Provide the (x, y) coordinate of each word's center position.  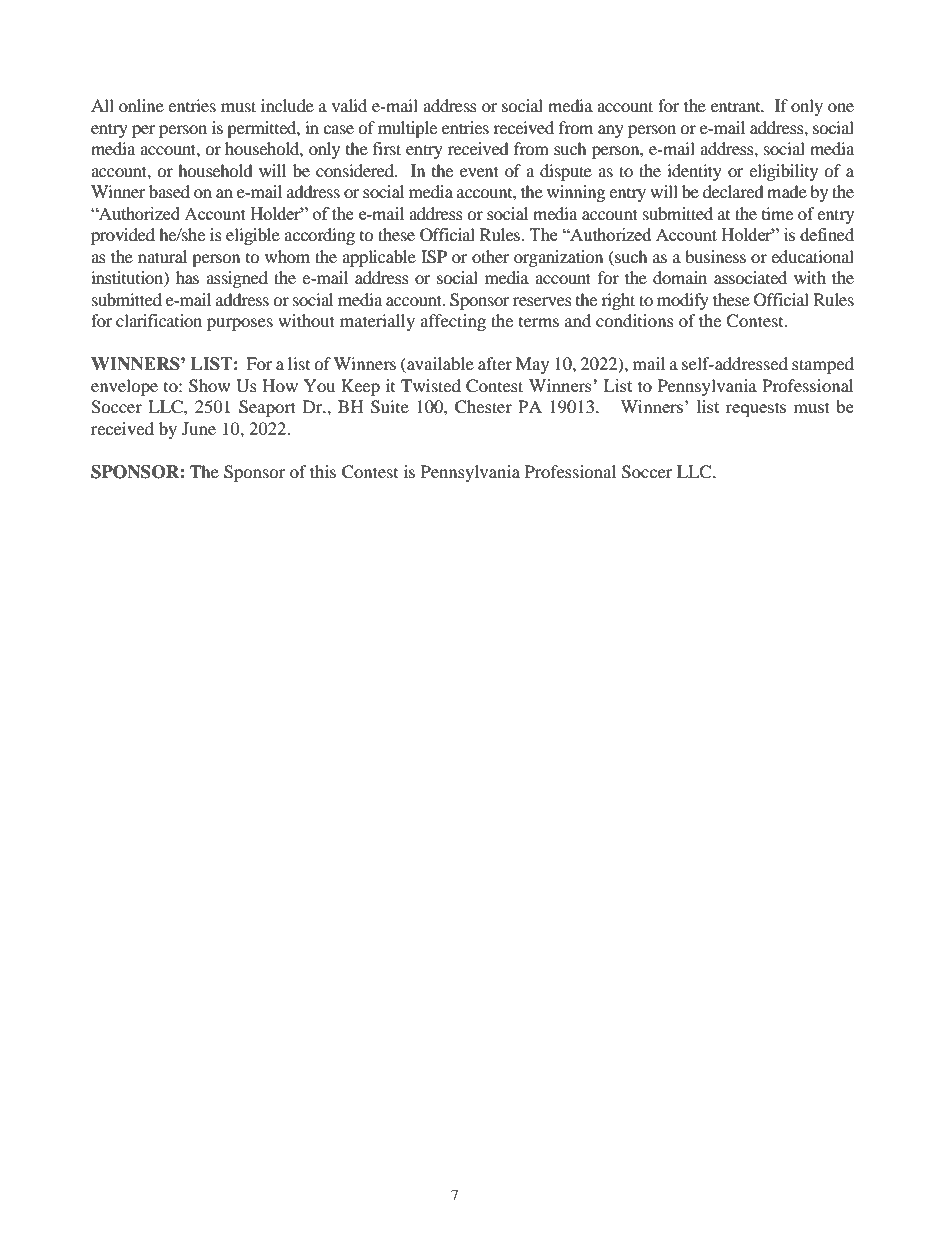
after (495, 363)
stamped (823, 365)
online (141, 105)
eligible (253, 236)
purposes (240, 324)
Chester (483, 407)
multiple (407, 129)
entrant (737, 107)
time (777, 213)
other (490, 256)
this (323, 471)
